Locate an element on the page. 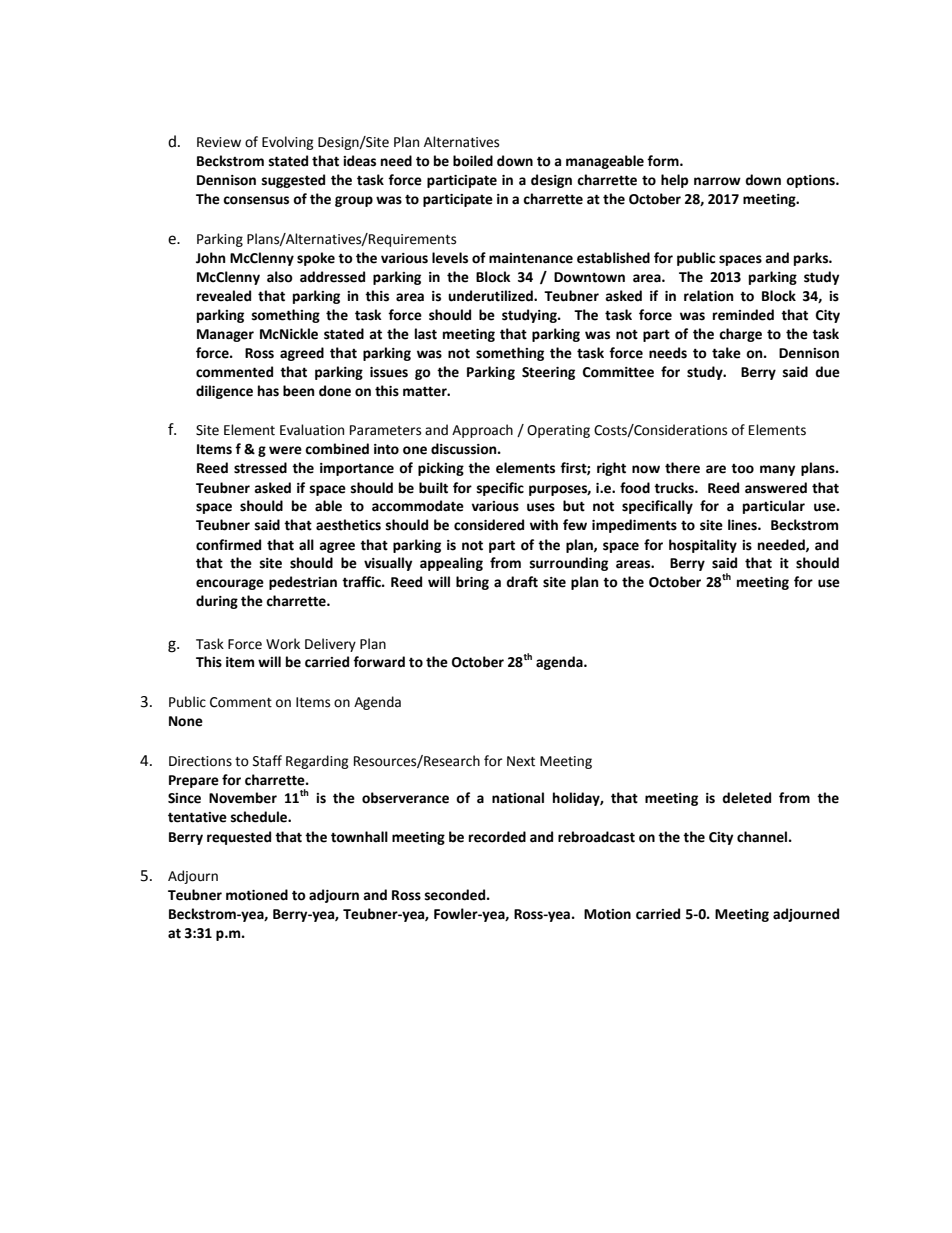 Image resolution: width=952 pixels, height=1233 pixels. Manager is located at coordinates (225, 335).
